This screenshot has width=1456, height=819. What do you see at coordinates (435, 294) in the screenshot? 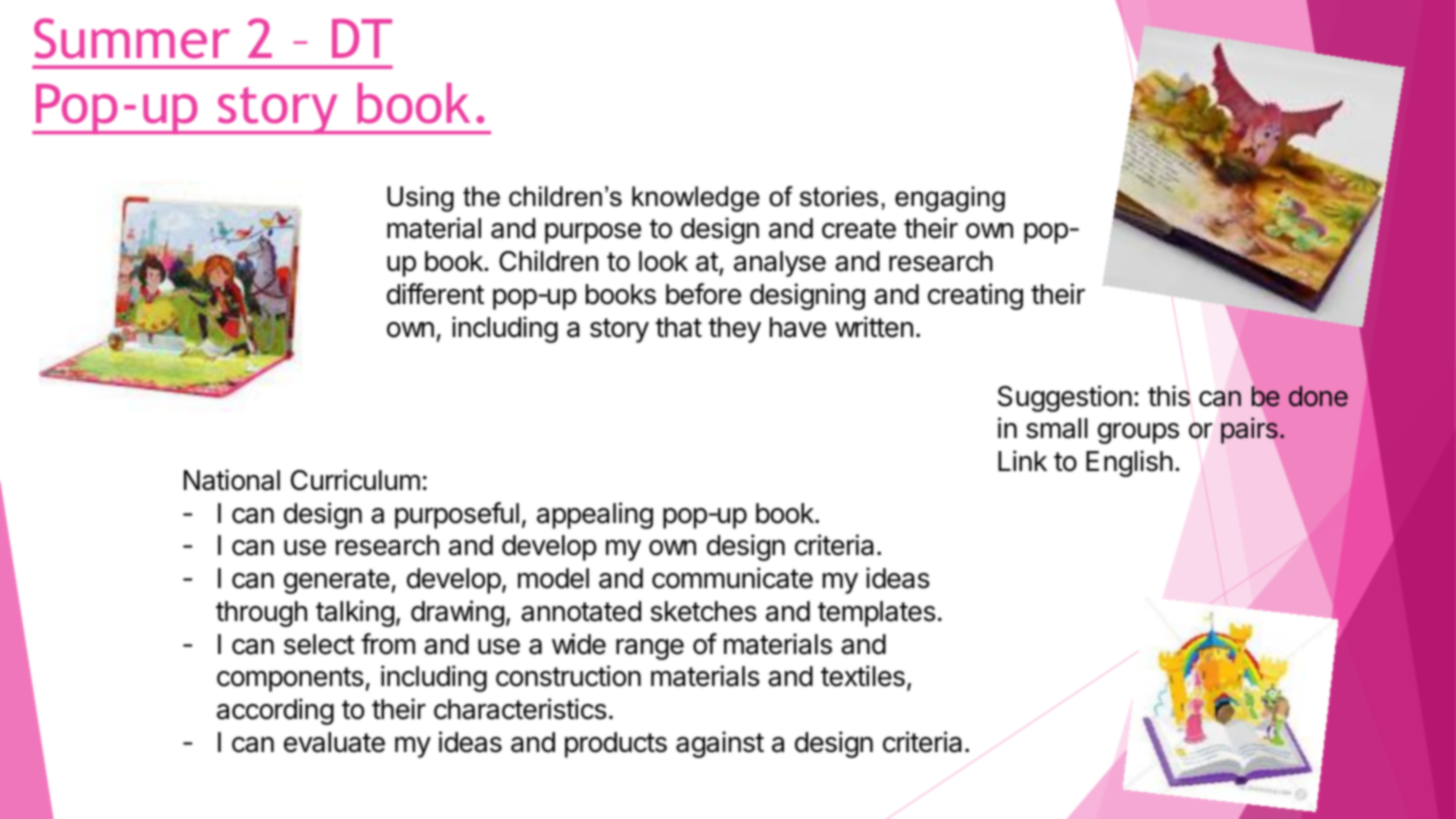
I see `different` at bounding box center [435, 294].
